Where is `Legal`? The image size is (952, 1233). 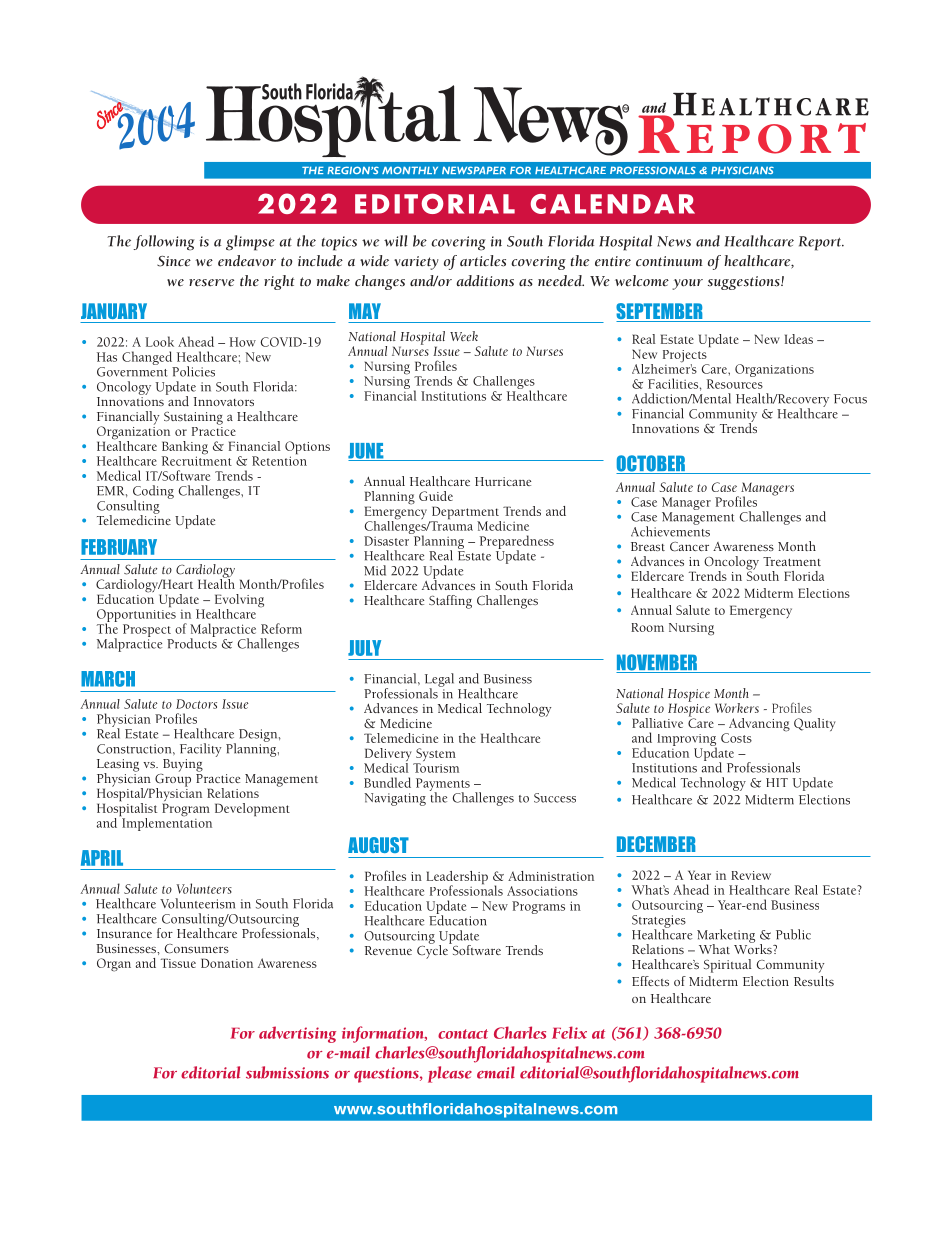
Legal is located at coordinates (439, 681).
